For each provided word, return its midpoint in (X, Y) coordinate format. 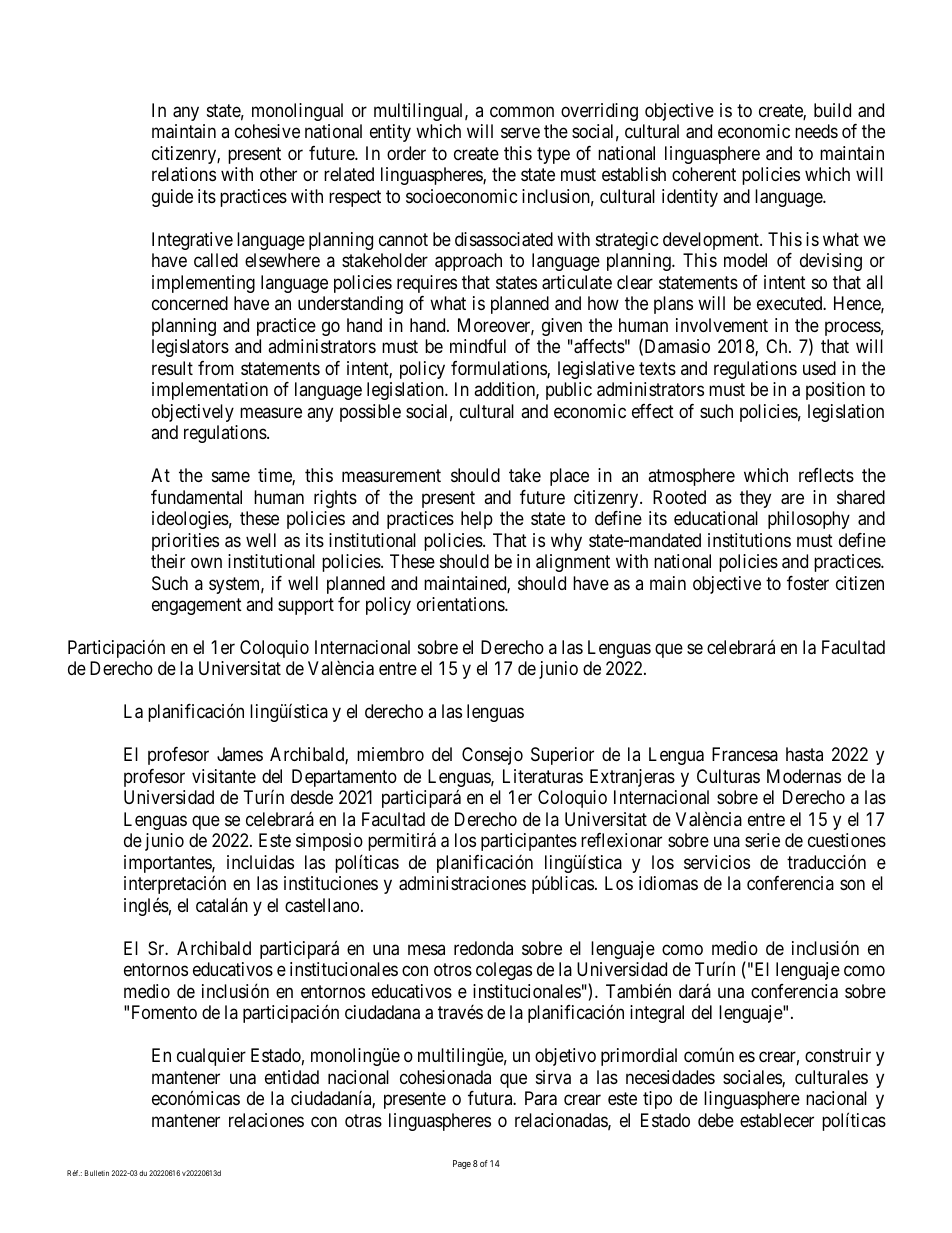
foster (808, 583)
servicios (717, 862)
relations (184, 174)
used (819, 368)
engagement (197, 606)
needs (816, 131)
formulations (499, 369)
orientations (461, 604)
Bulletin (97, 1173)
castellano (322, 905)
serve (520, 133)
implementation (210, 391)
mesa (426, 949)
